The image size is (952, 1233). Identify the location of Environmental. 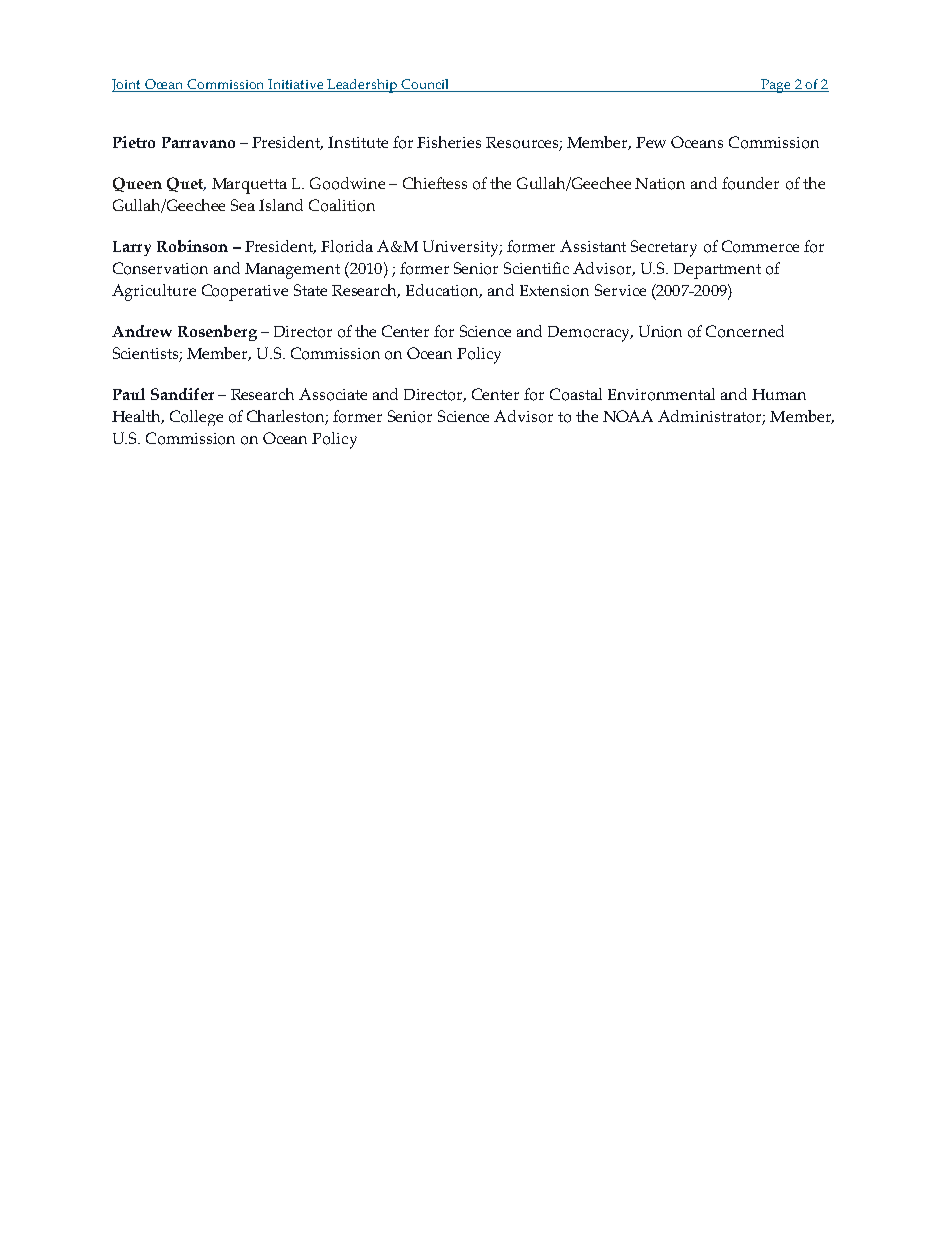
(661, 394).
